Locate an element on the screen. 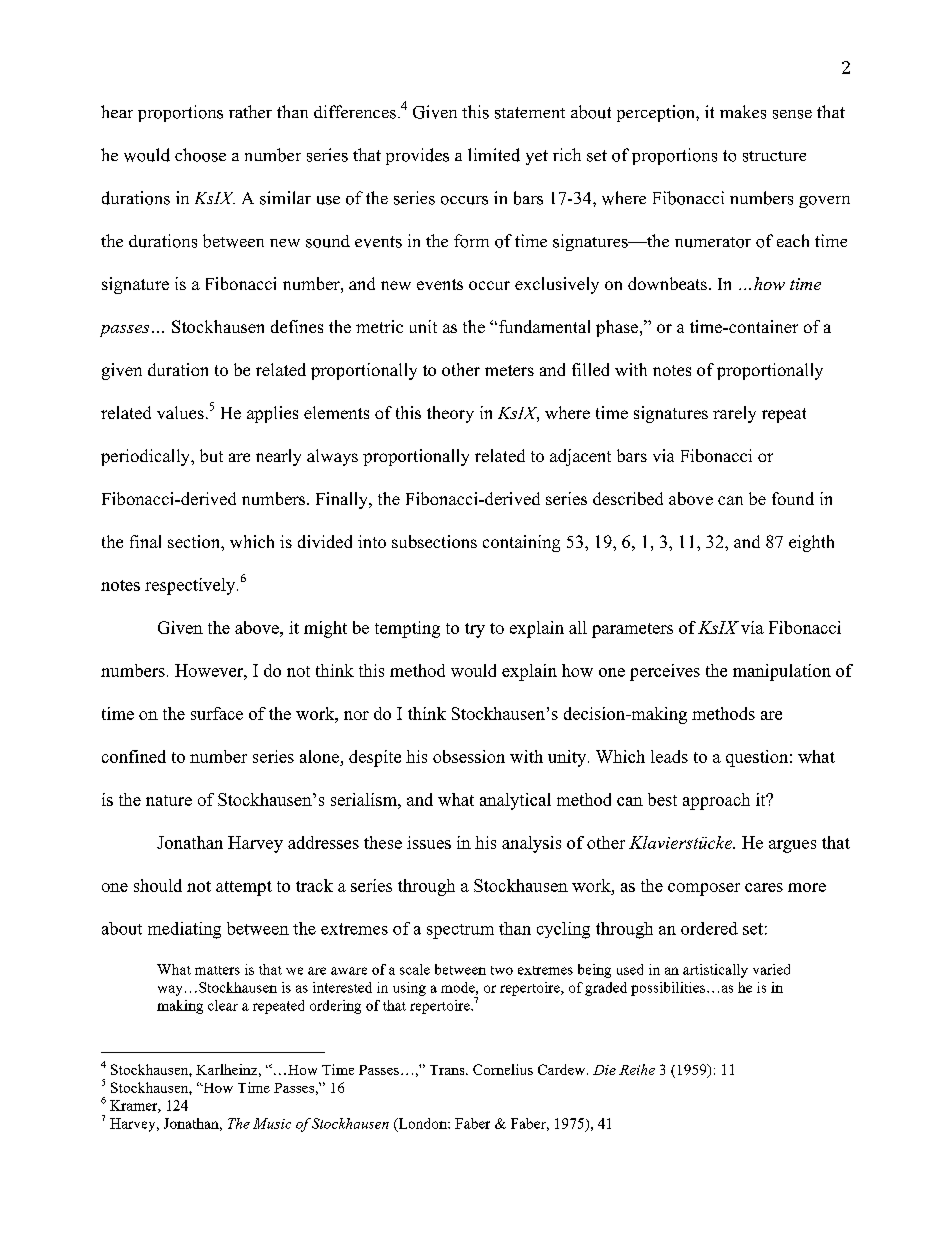 The height and width of the screenshot is (1233, 952). rarely is located at coordinates (734, 414).
